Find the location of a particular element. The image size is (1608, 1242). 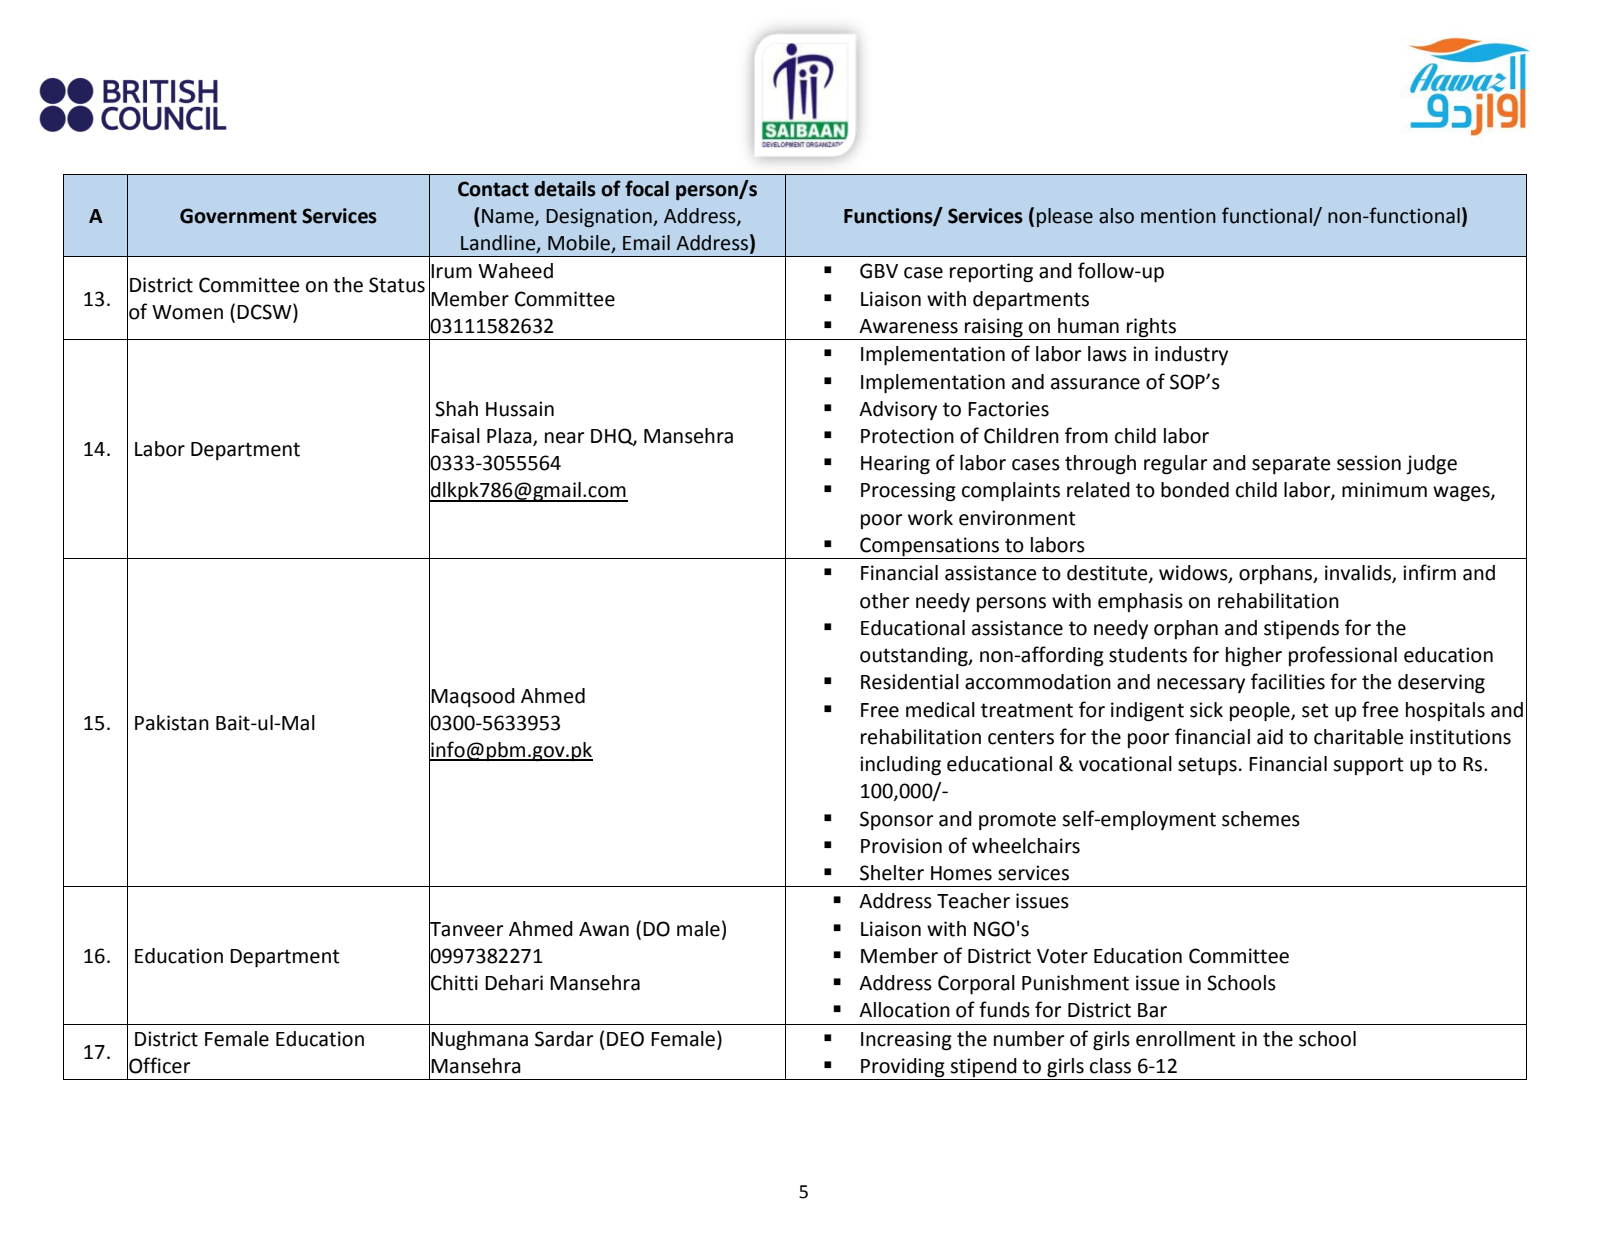

separate is located at coordinates (1291, 465).
